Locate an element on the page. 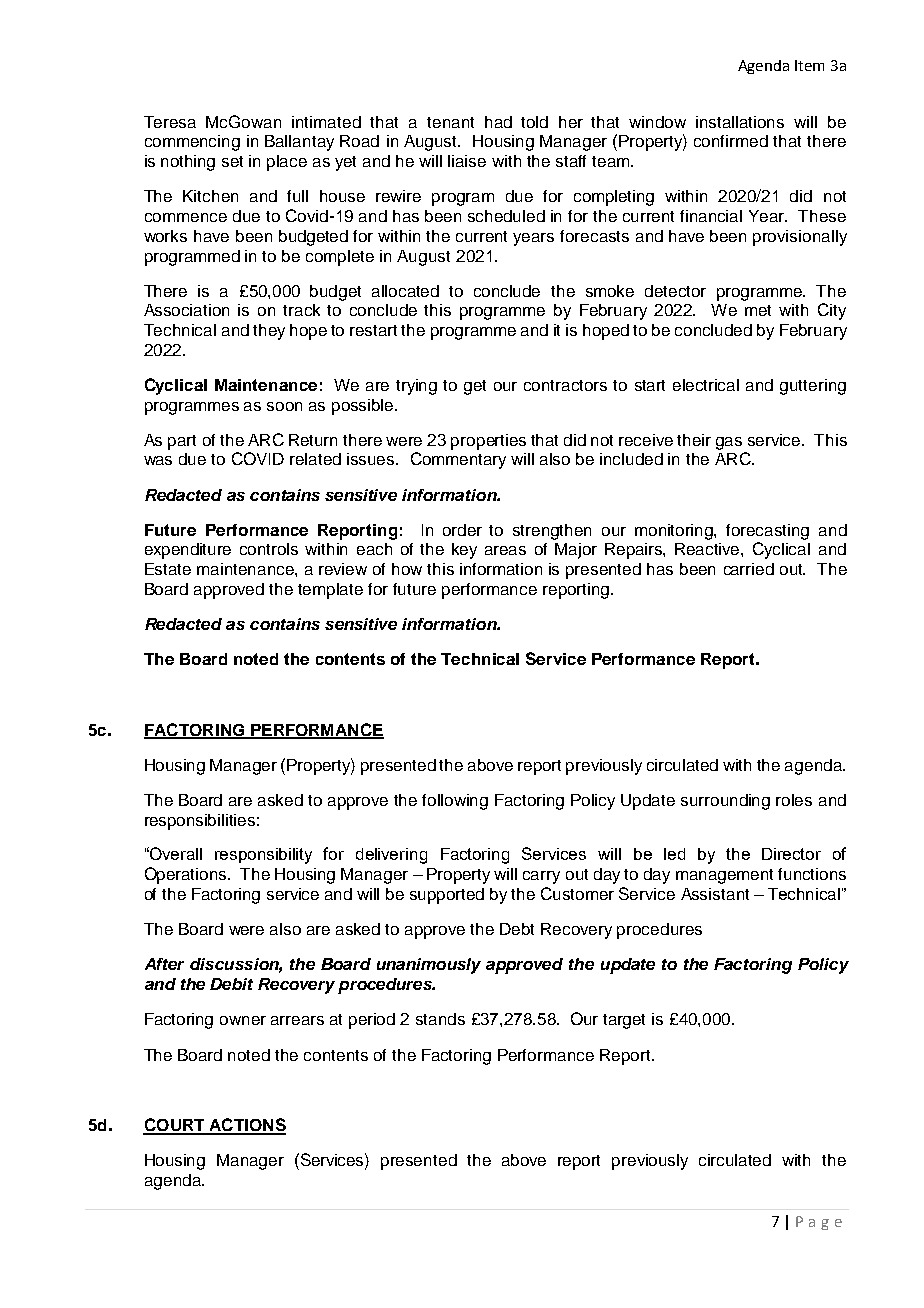 The width and height of the image is (924, 1308). ACTIONS is located at coordinates (246, 1126).
